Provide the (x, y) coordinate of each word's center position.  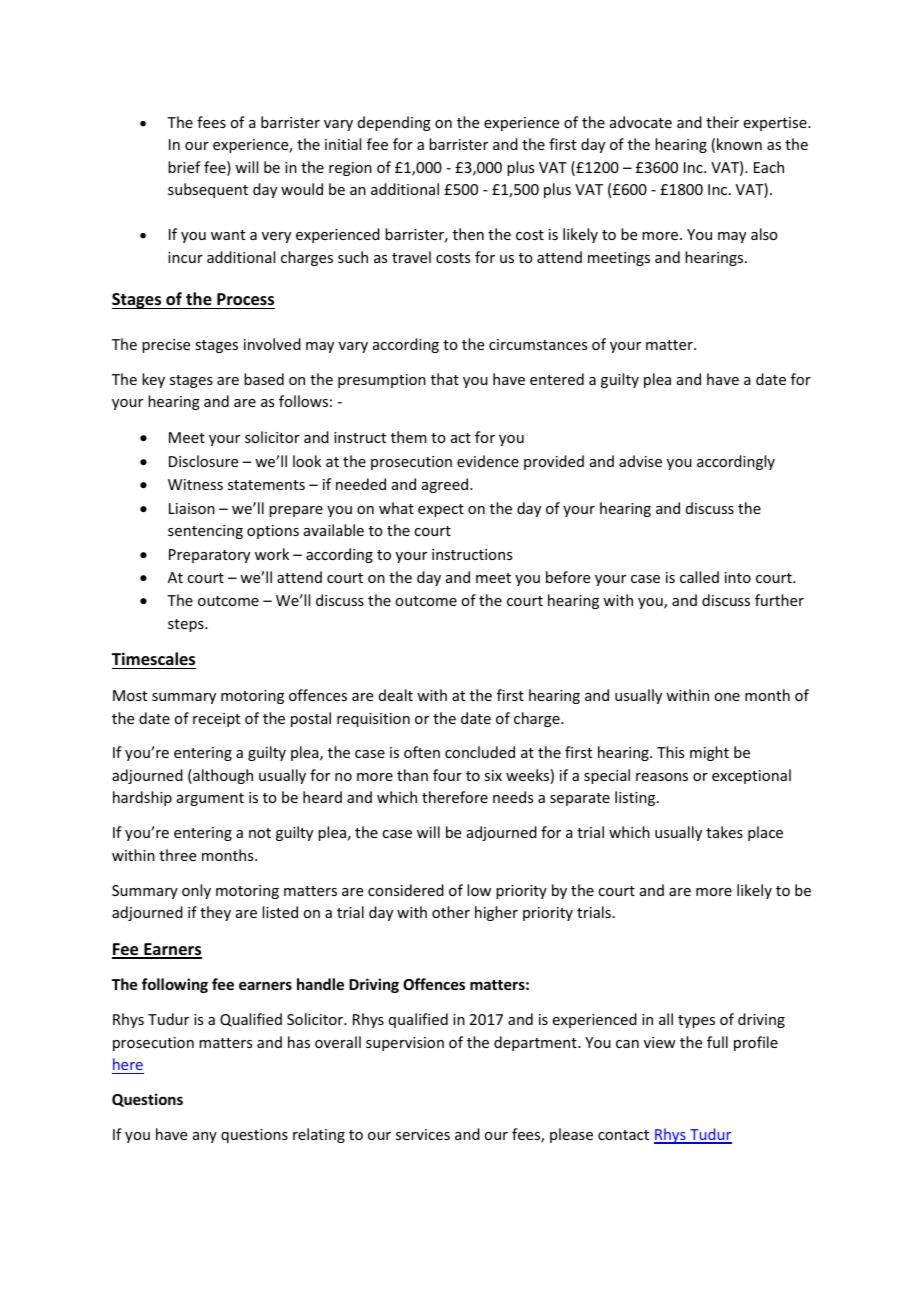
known (739, 144)
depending (394, 123)
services (423, 1134)
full (717, 1042)
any (205, 1137)
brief (184, 167)
